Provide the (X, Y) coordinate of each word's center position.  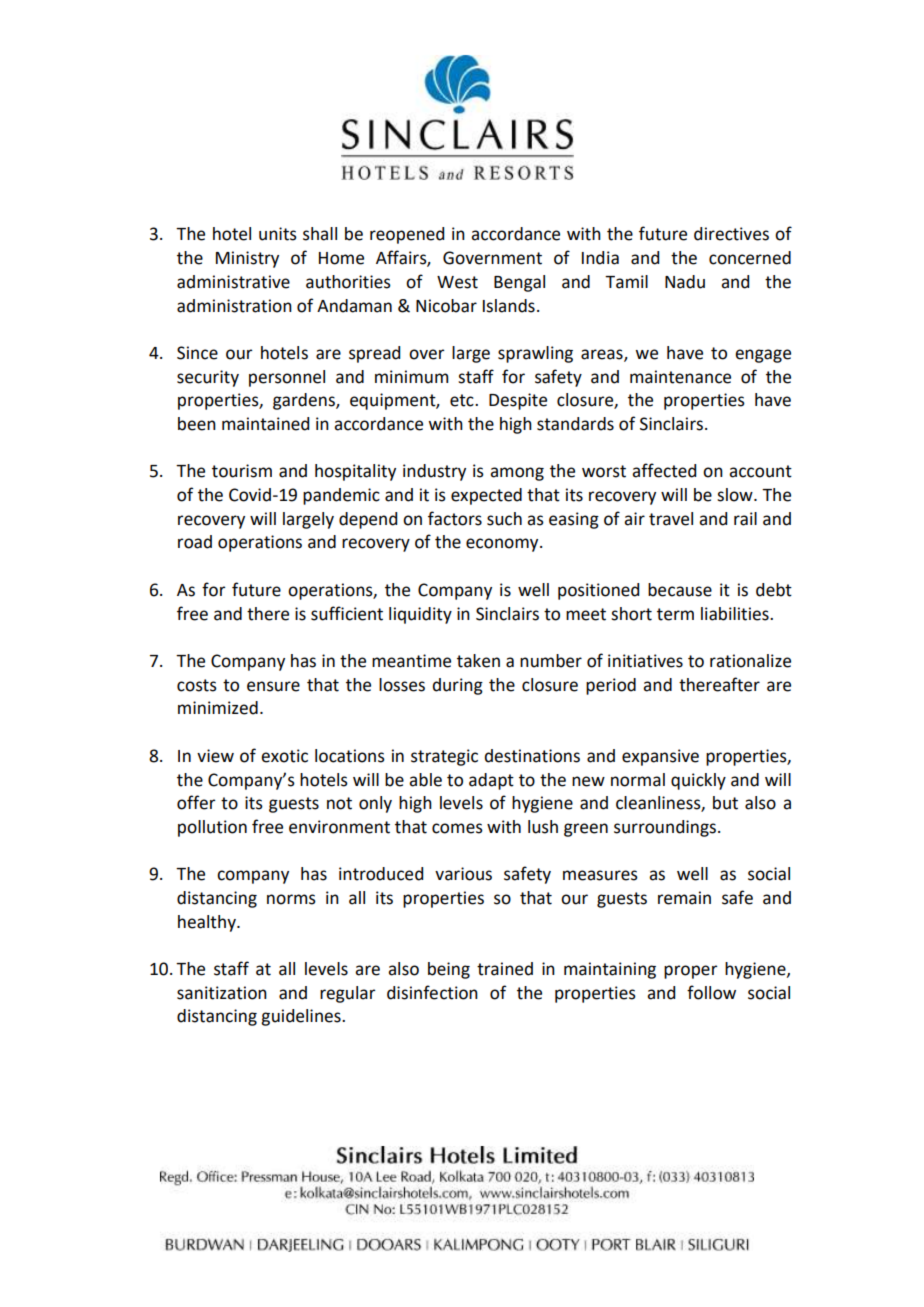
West (457, 282)
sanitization (222, 993)
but (725, 803)
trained (505, 969)
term (675, 614)
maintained (265, 424)
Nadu (685, 282)
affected (664, 470)
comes (457, 828)
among (517, 474)
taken (478, 661)
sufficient (347, 613)
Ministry (247, 259)
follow (711, 992)
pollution (212, 828)
